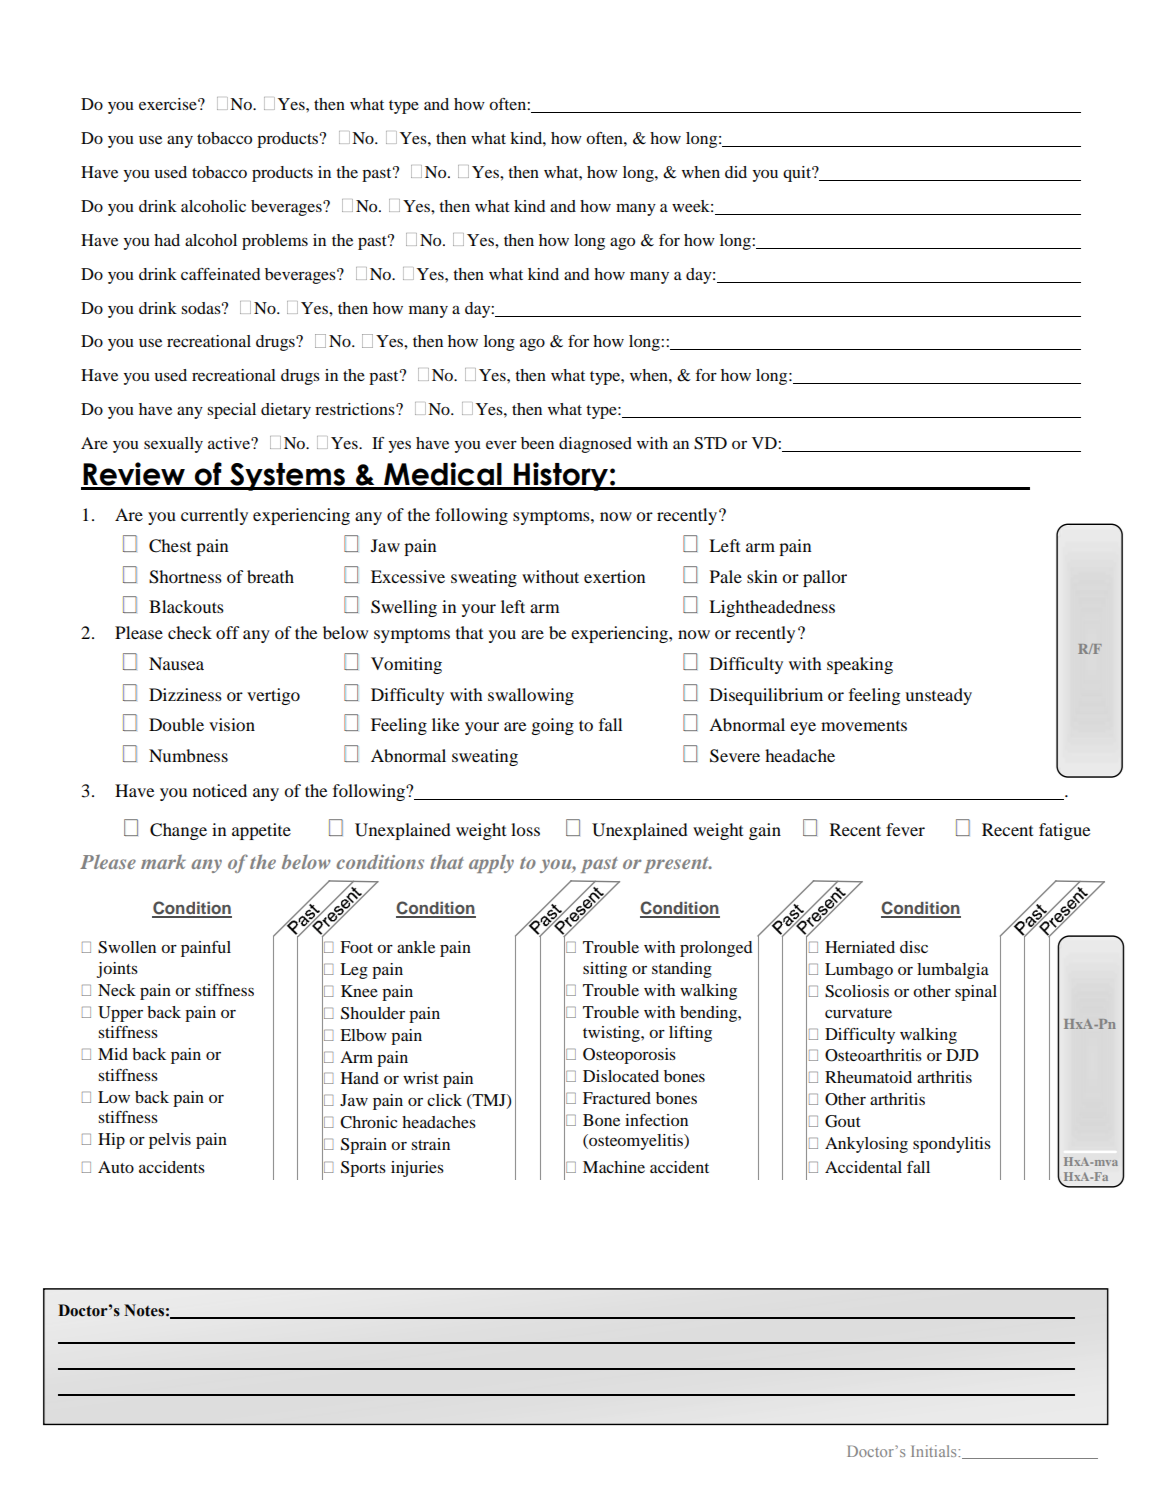 This screenshot has width=1152, height=1491. What do you see at coordinates (614, 576) in the screenshot?
I see `exertion` at bounding box center [614, 576].
